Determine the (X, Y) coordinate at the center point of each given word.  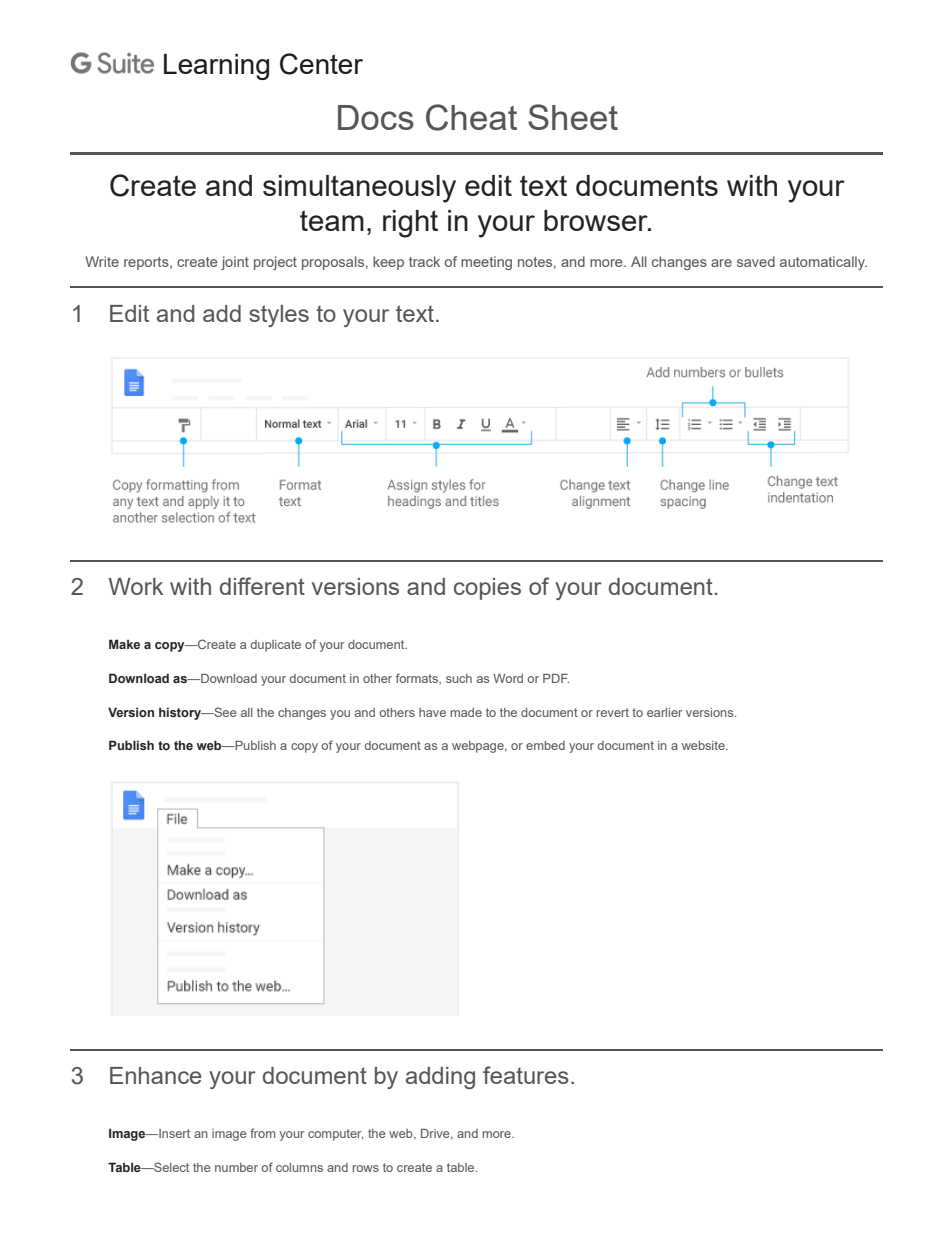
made (466, 712)
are (721, 263)
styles (279, 316)
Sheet (573, 117)
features (526, 1075)
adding (440, 1078)
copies (487, 589)
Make (124, 644)
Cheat (471, 117)
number (236, 1167)
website (704, 745)
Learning (216, 67)
